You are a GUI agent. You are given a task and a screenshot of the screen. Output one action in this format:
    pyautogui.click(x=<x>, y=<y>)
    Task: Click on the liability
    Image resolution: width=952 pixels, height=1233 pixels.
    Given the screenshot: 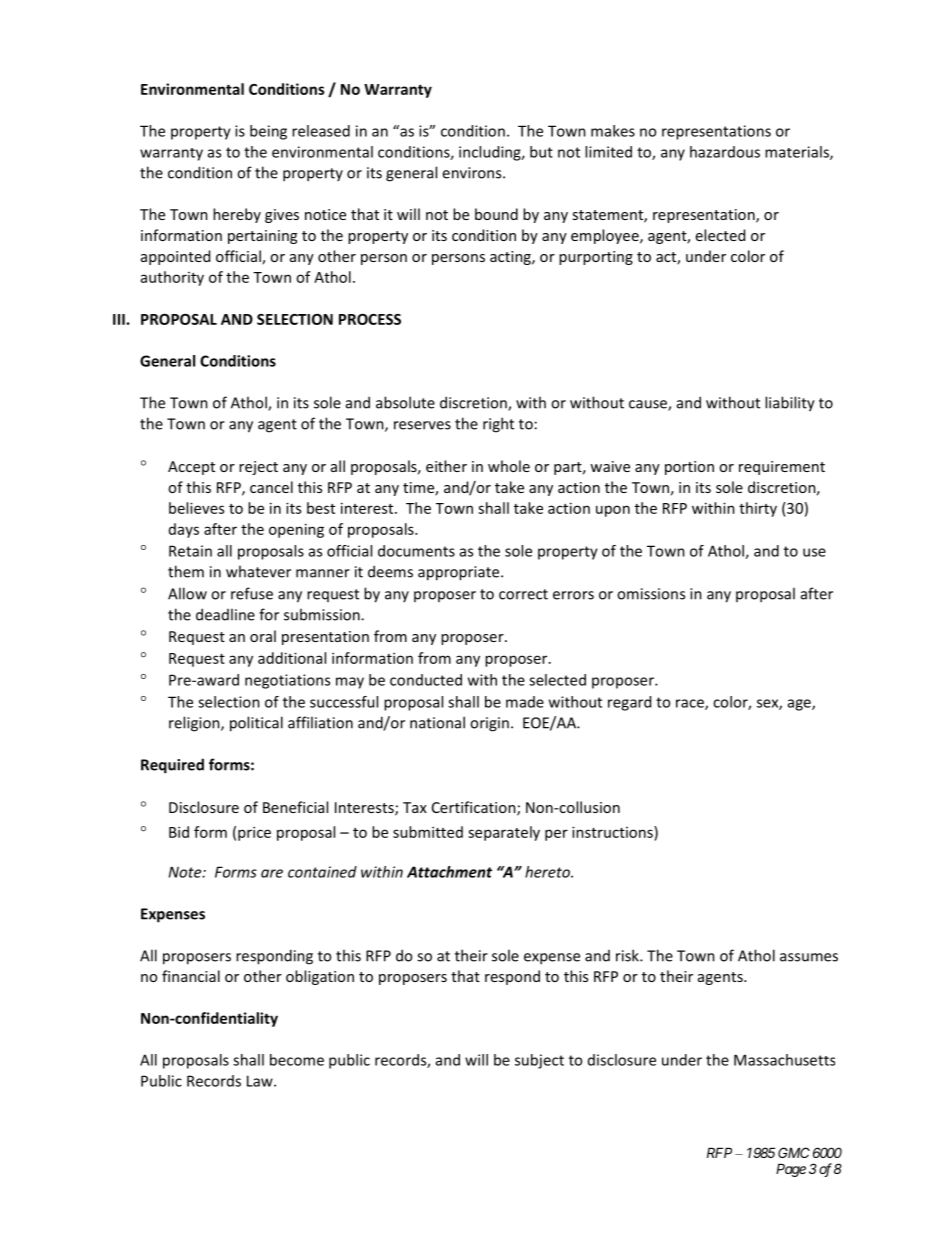 What is the action you would take?
    pyautogui.click(x=790, y=404)
